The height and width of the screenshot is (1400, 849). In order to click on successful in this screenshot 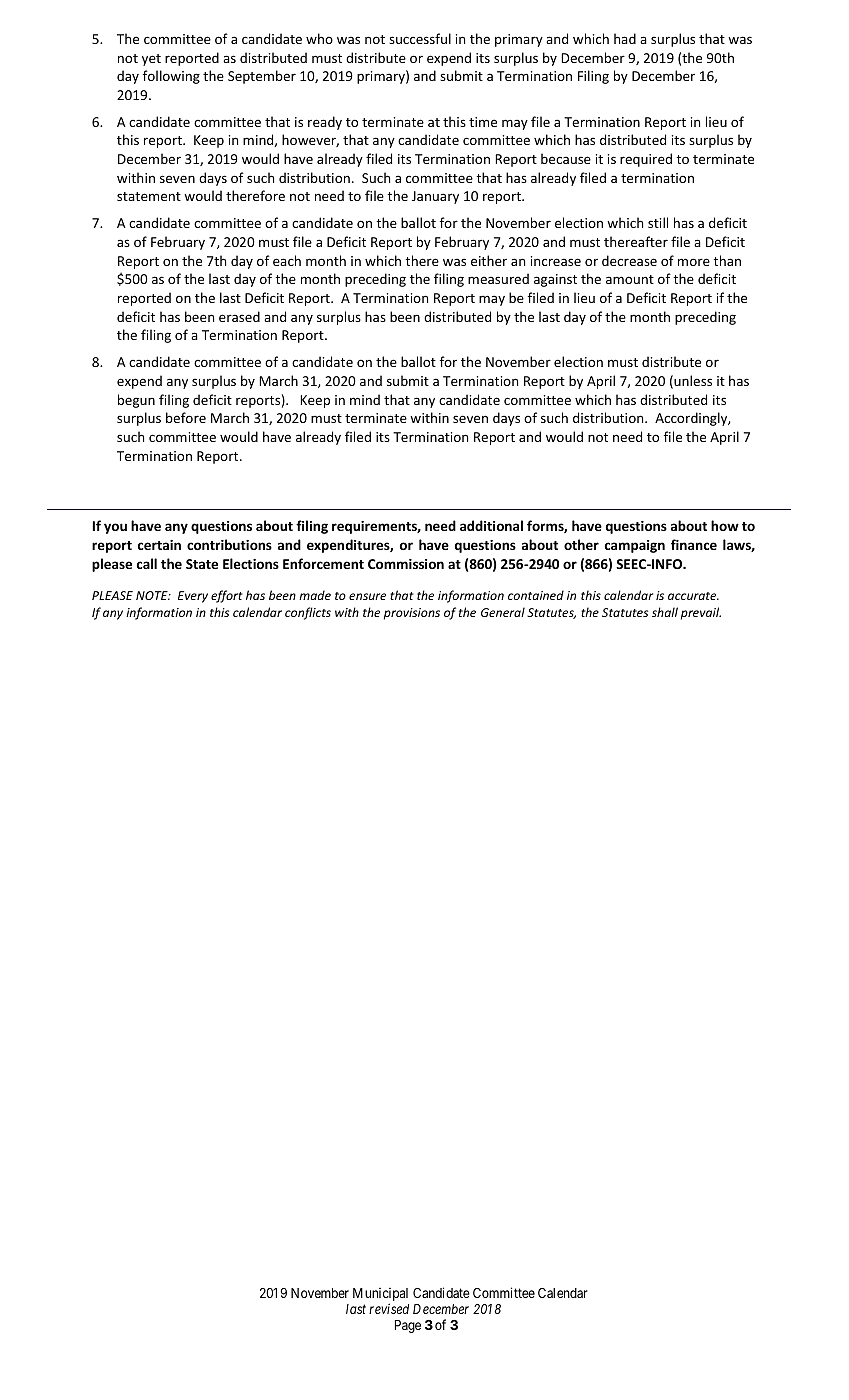, I will do `click(420, 38)`.
